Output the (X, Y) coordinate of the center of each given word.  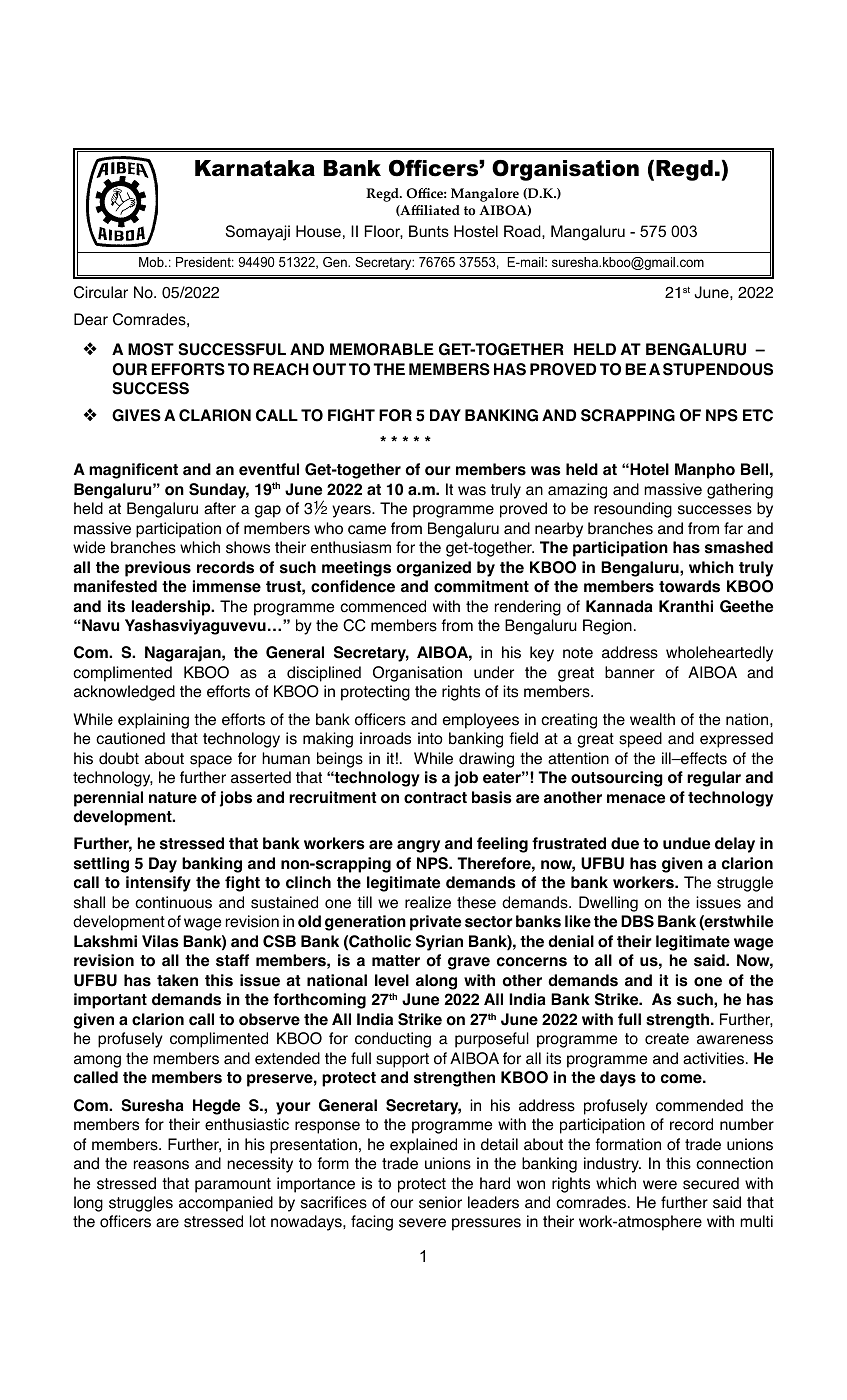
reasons (161, 1165)
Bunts (429, 231)
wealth (652, 719)
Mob (152, 262)
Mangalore (485, 195)
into (430, 738)
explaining (153, 721)
